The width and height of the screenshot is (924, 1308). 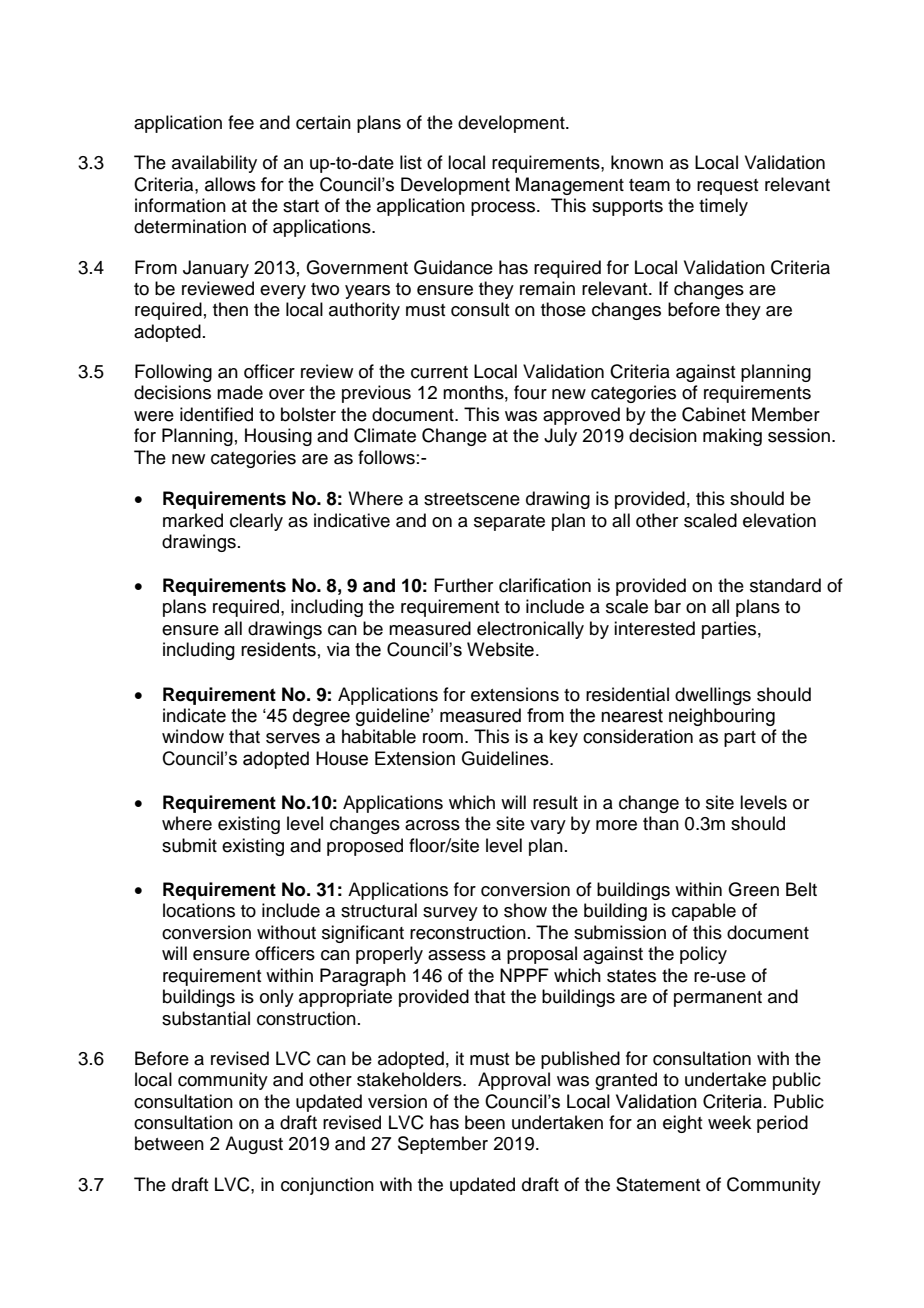 I want to click on separate, so click(x=509, y=523).
